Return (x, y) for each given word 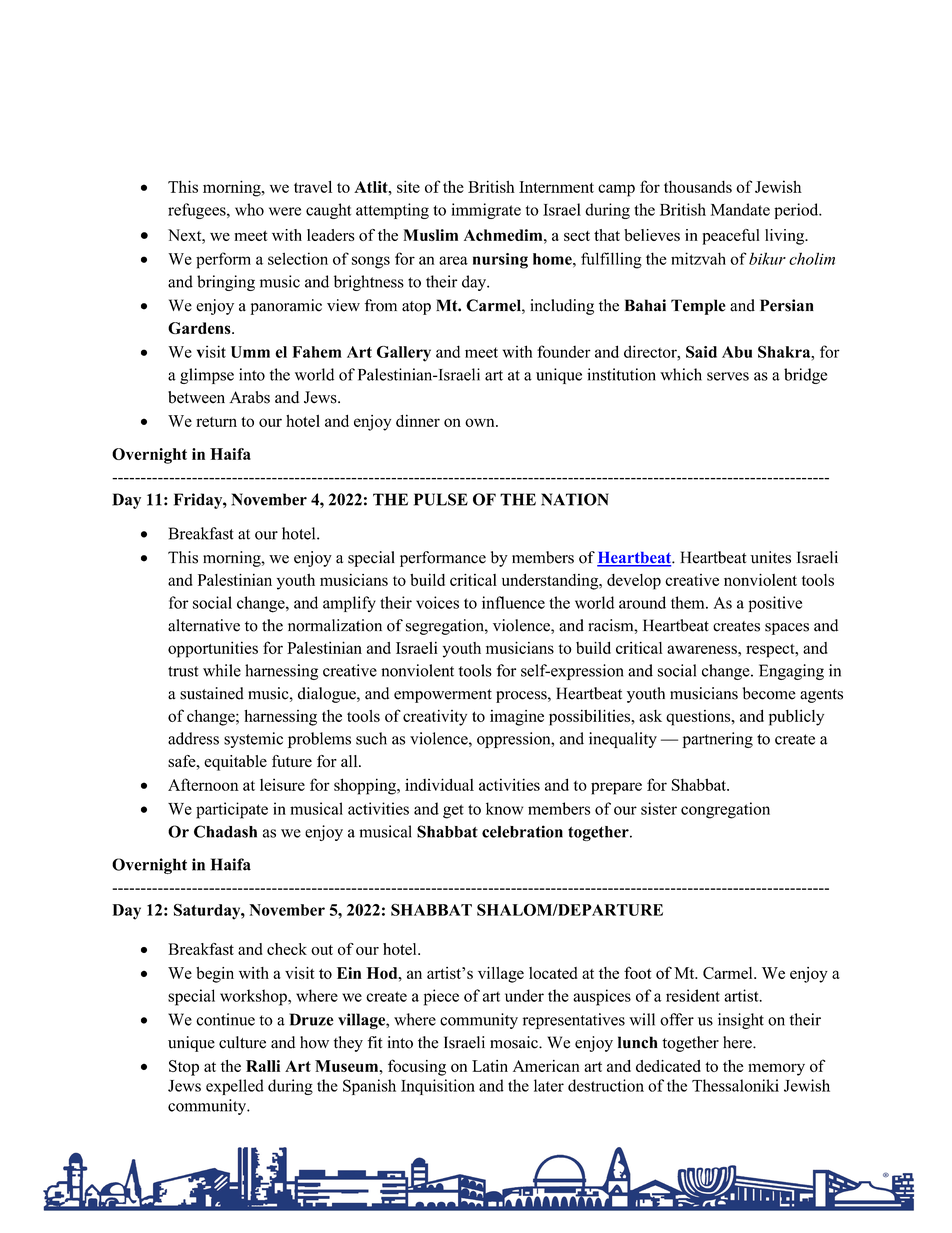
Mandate (740, 209)
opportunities (213, 649)
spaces (787, 629)
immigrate (486, 211)
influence (513, 602)
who (249, 209)
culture (242, 1042)
